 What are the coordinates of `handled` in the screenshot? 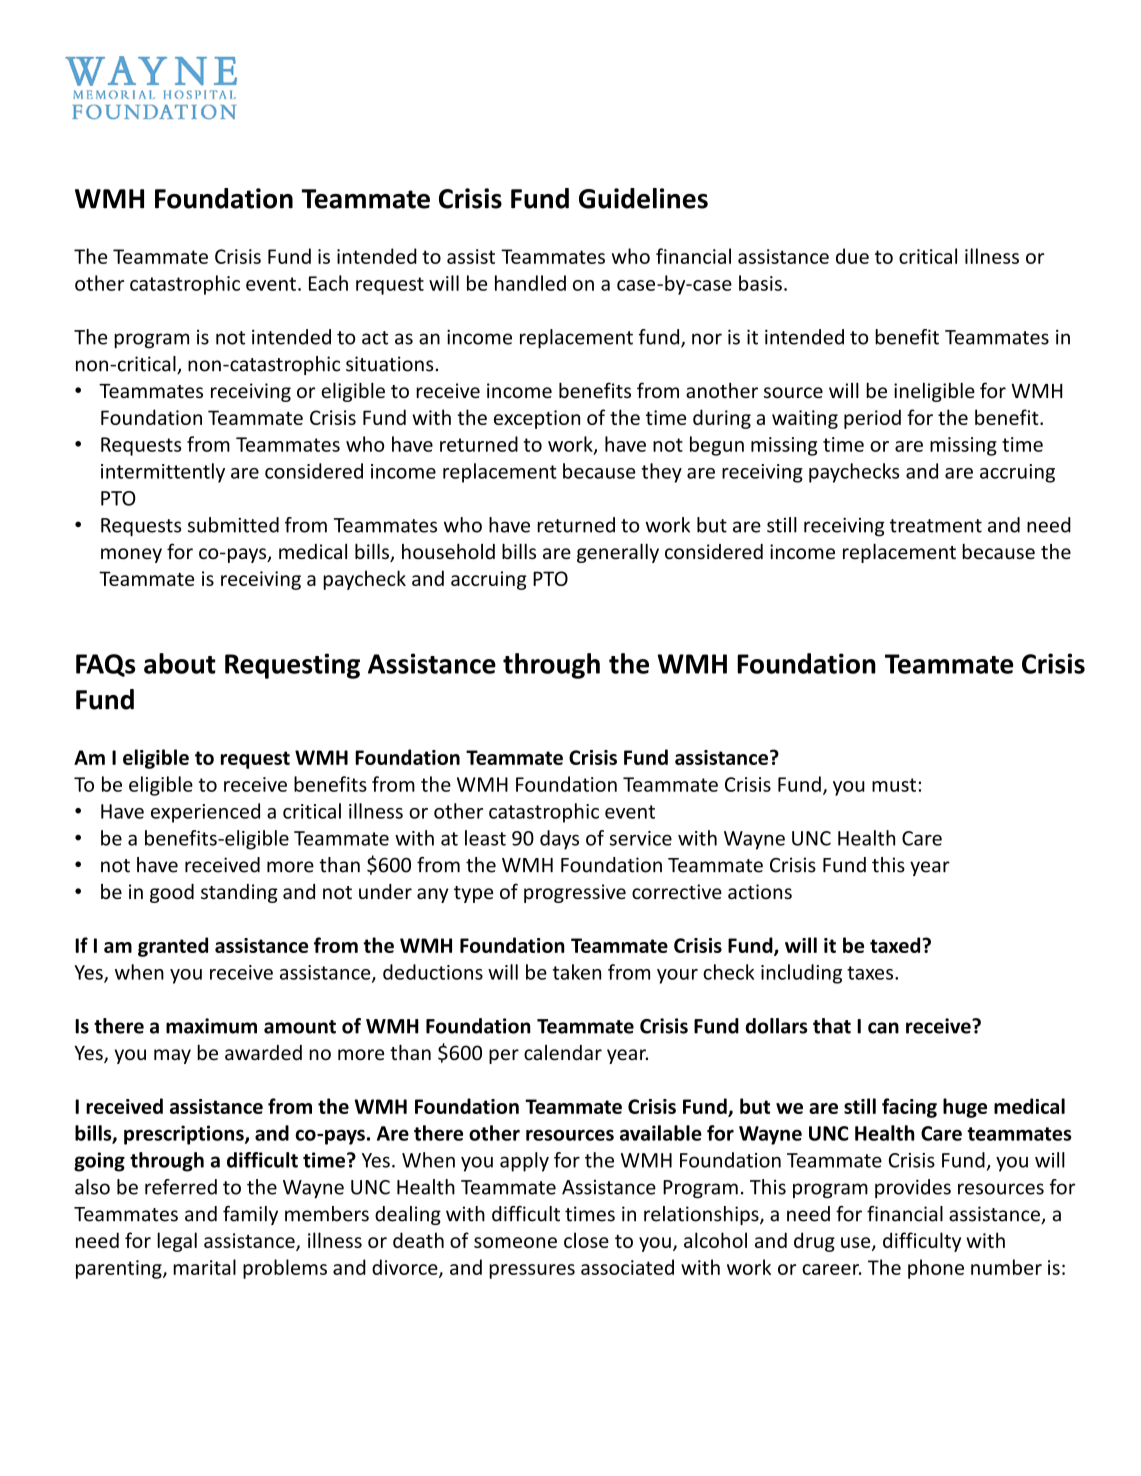 It's located at (530, 283).
